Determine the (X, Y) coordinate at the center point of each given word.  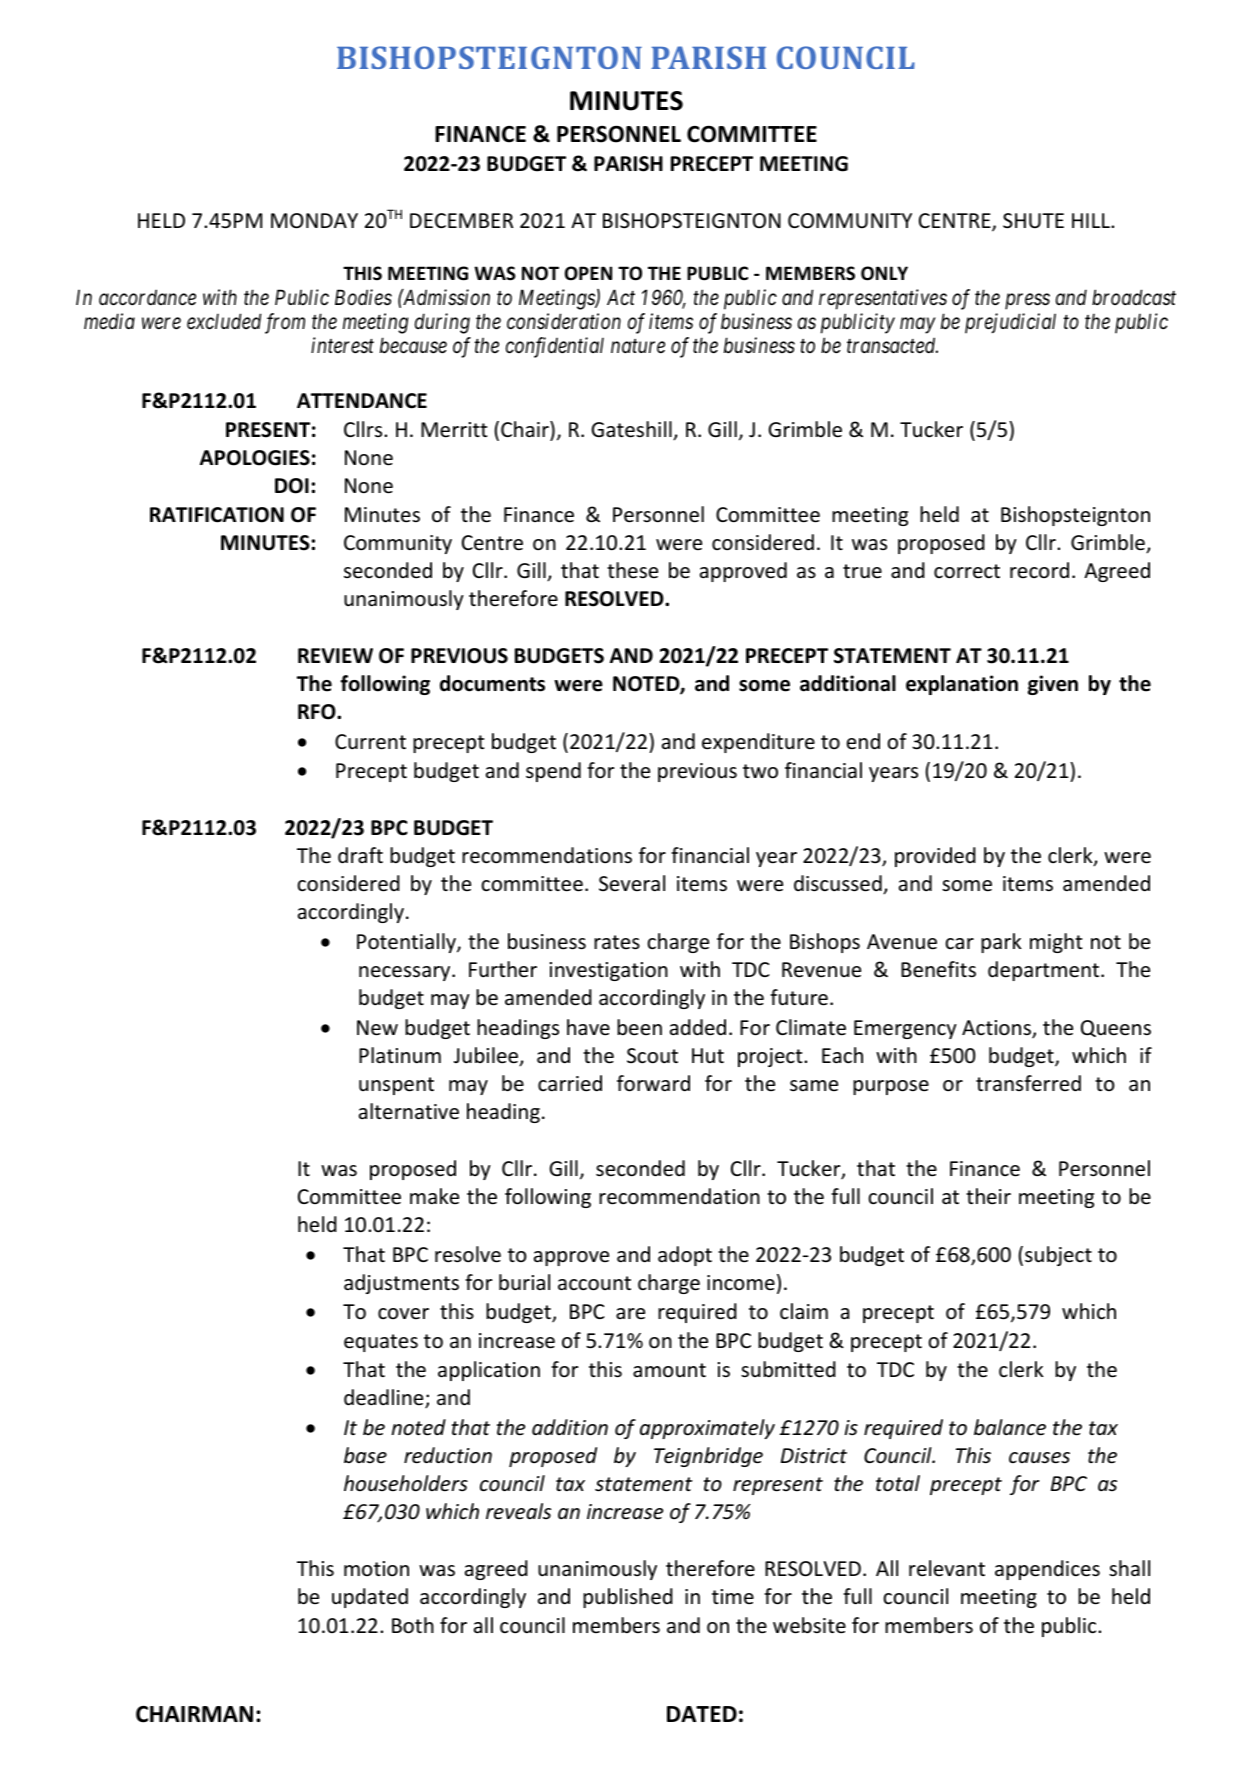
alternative (409, 1111)
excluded (224, 321)
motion (376, 1569)
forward (653, 1083)
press (1027, 302)
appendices (1047, 1570)
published (628, 1598)
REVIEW (335, 655)
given (1053, 685)
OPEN (588, 273)
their (988, 1196)
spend (553, 772)
